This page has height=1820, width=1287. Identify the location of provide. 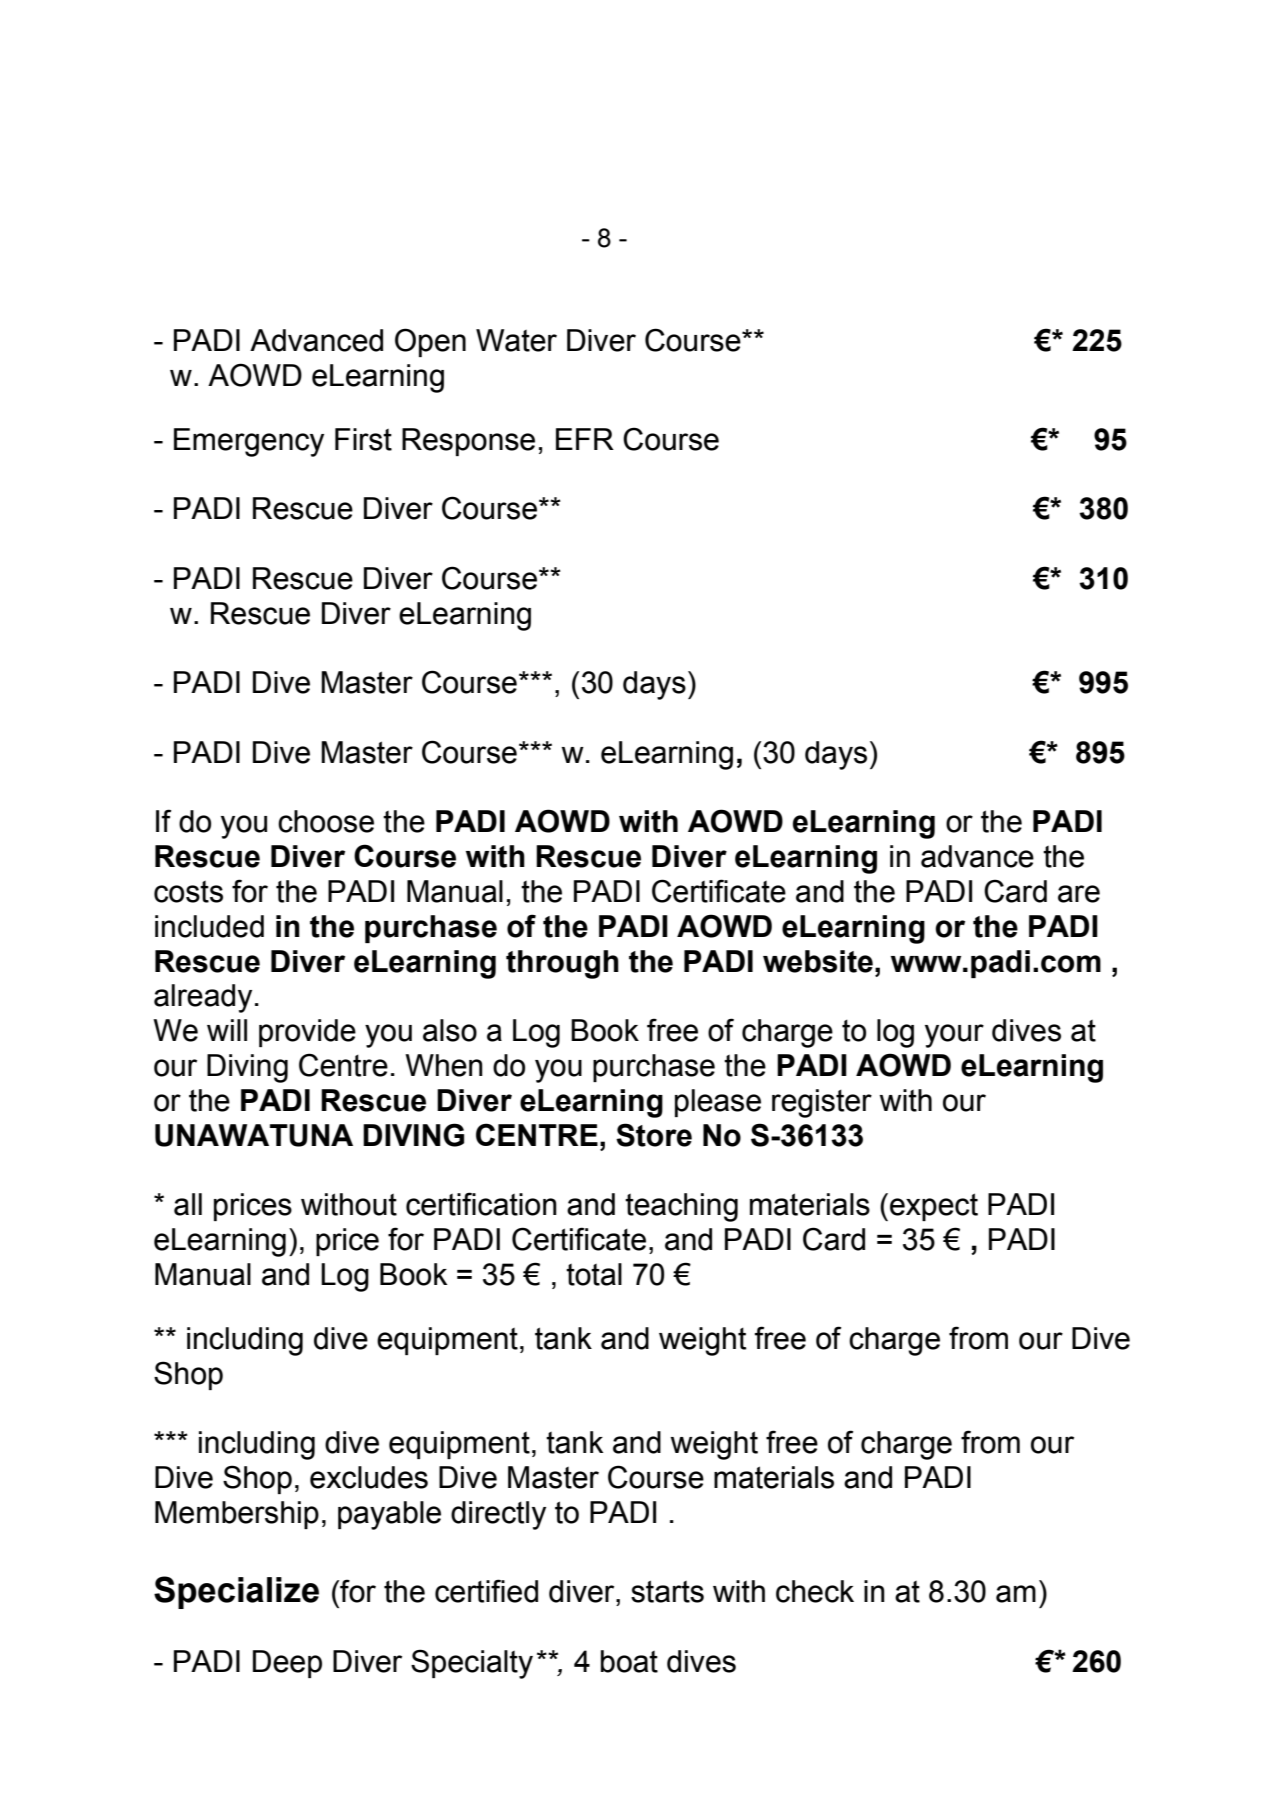
(307, 1033).
